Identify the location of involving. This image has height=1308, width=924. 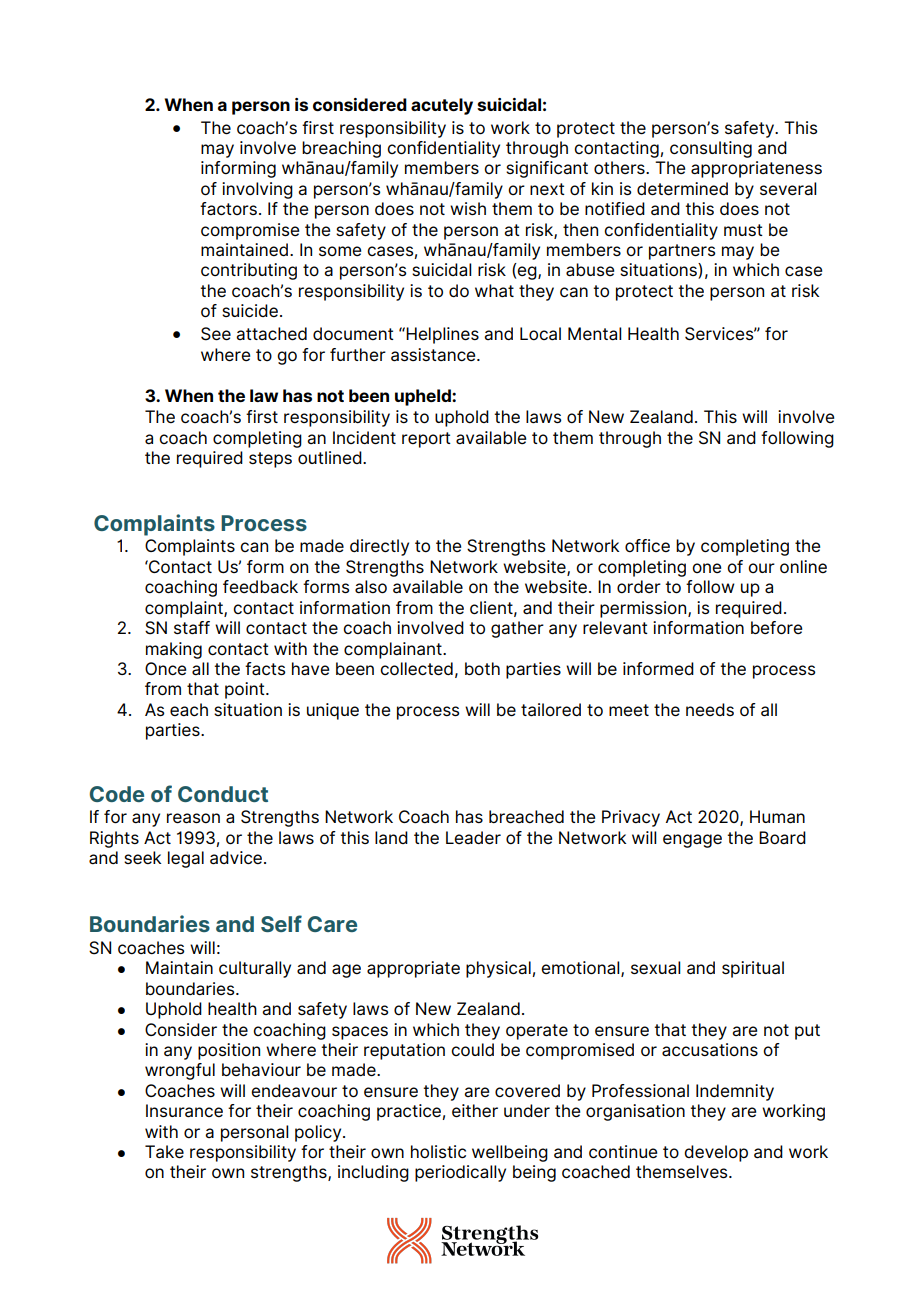
(257, 190).
